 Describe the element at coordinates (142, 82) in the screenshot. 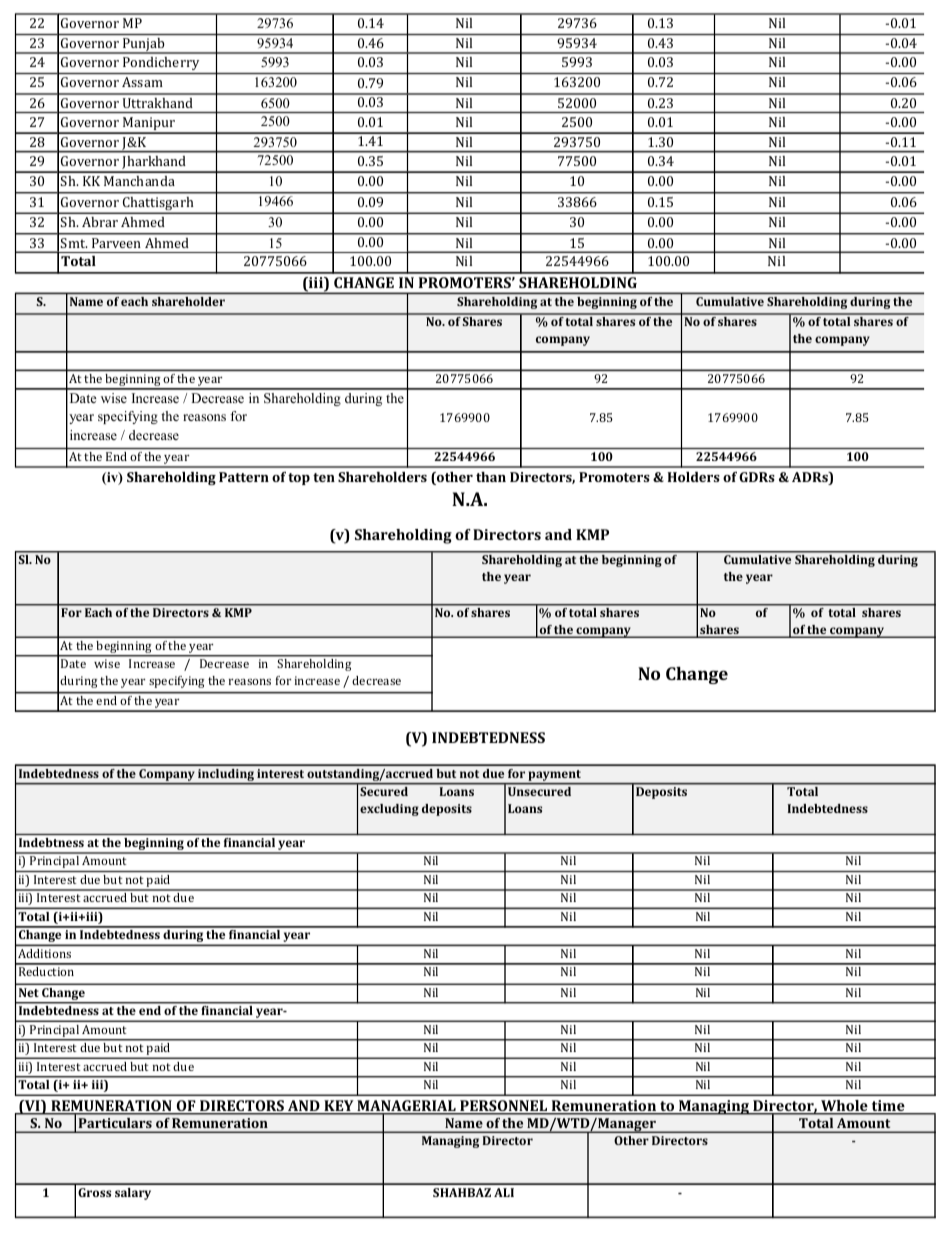

I see `Assam` at that location.
